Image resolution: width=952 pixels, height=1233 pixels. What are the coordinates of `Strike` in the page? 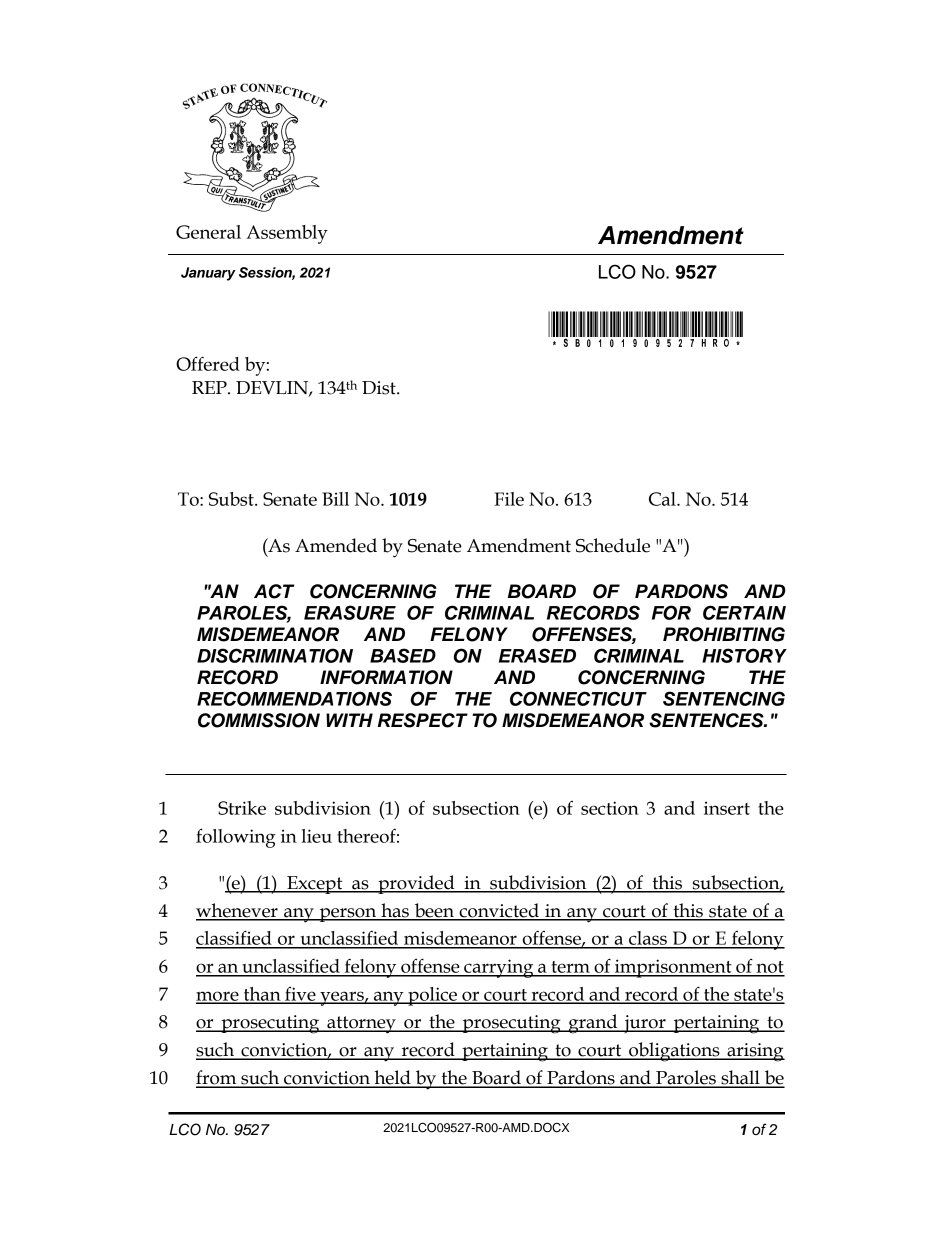 It's located at (242, 808).
